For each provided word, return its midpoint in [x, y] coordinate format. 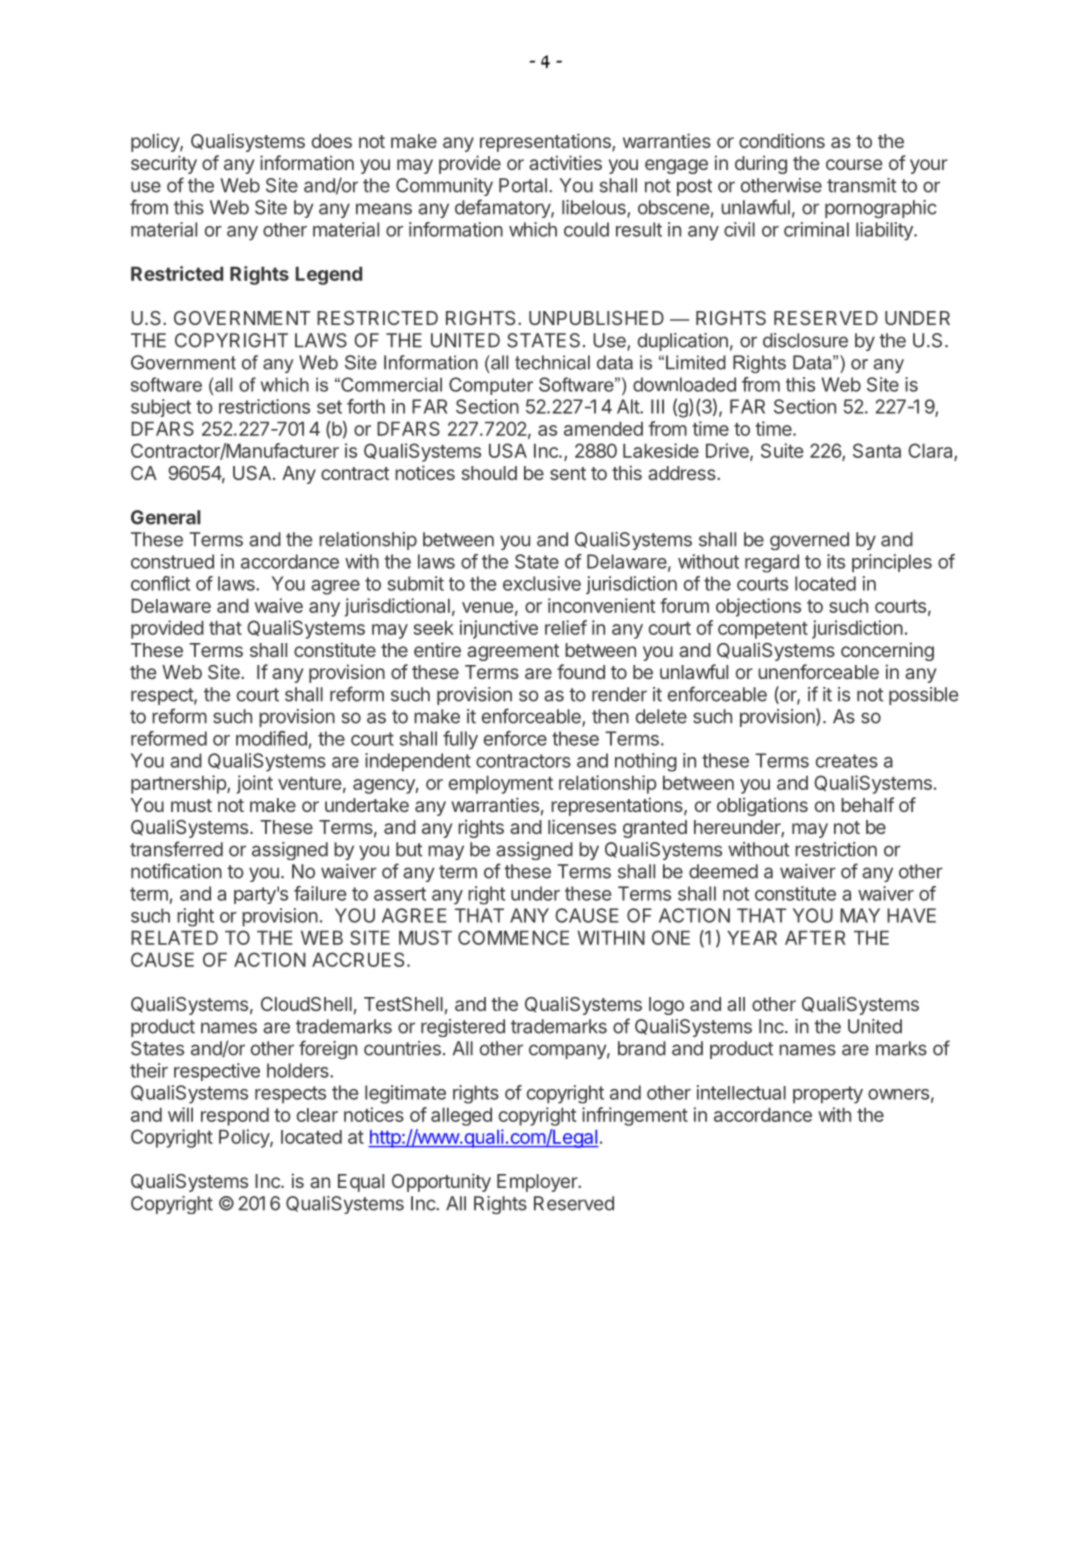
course [854, 164]
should [489, 473]
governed [809, 541]
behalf [867, 804]
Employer [538, 1183]
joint [255, 784]
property [828, 1095]
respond [235, 1116]
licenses [582, 826]
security [164, 164]
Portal [523, 185]
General [166, 517]
